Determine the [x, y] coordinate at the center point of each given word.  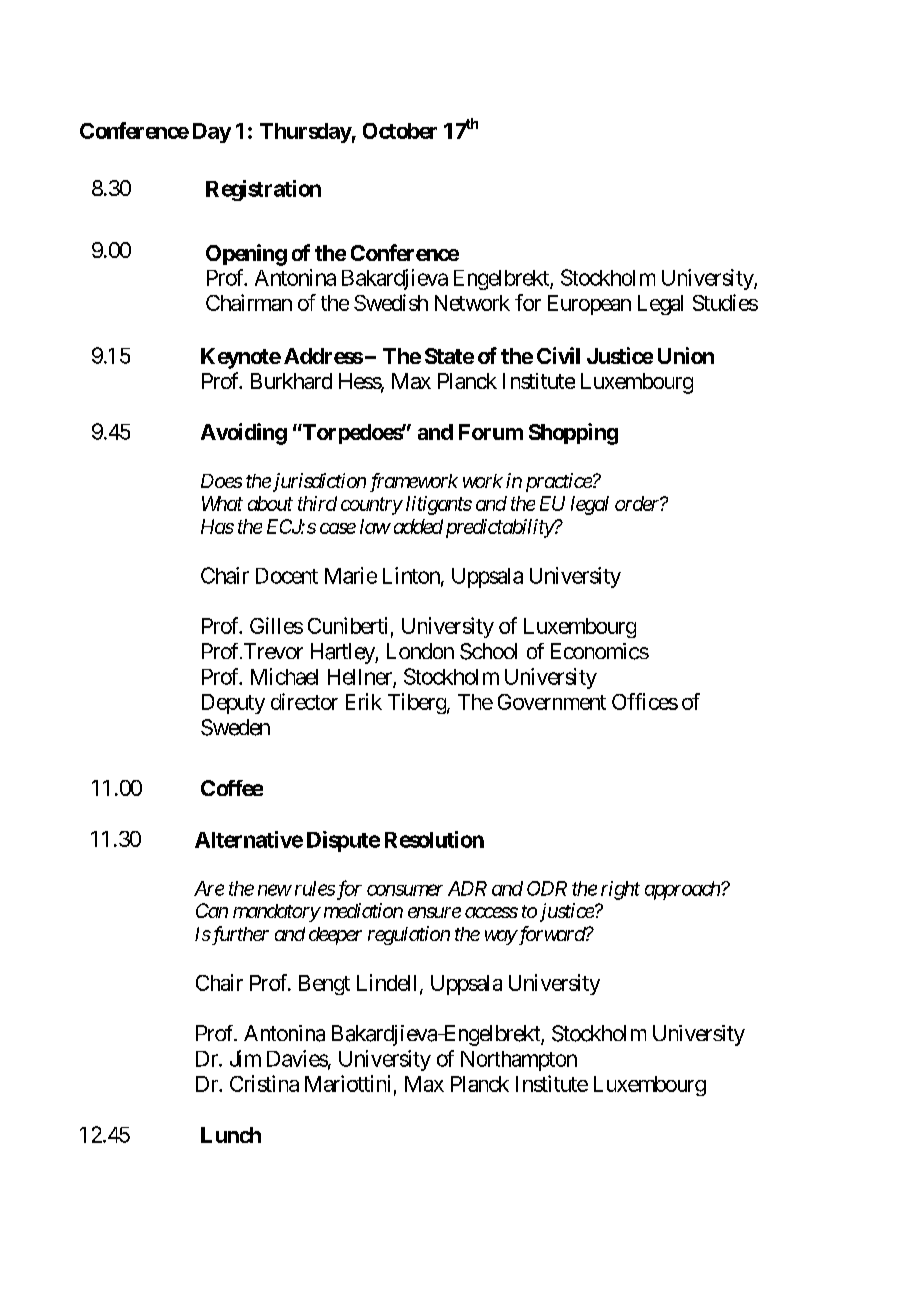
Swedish [391, 302]
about [270, 503]
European [589, 305]
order [638, 503]
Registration [263, 190]
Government [552, 702]
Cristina [264, 1083]
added [418, 526]
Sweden [235, 727]
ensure [434, 912]
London [420, 651]
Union [686, 355]
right [620, 890]
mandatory [276, 913]
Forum [491, 432]
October [400, 131]
